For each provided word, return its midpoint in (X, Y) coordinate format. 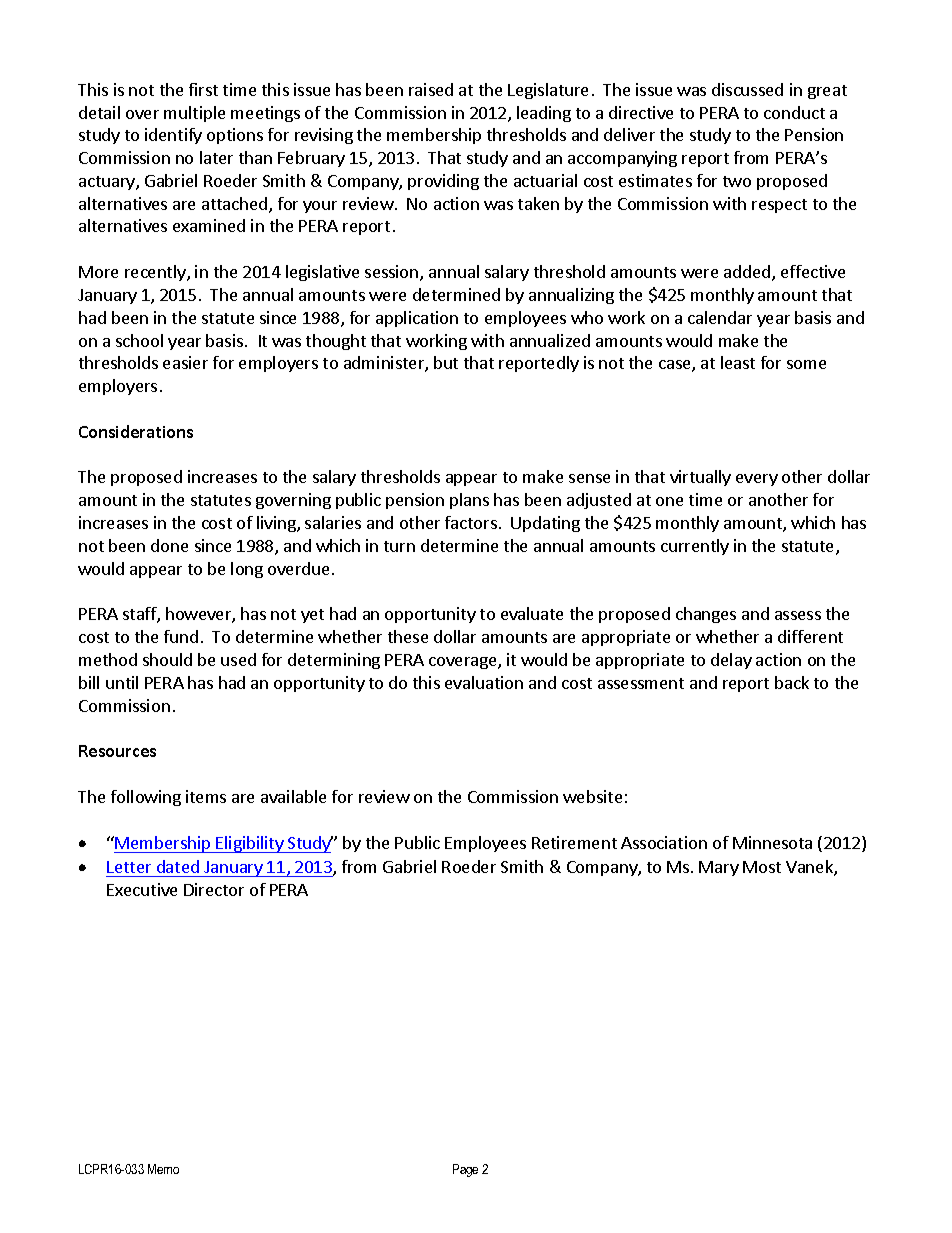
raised (431, 89)
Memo (163, 1169)
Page (465, 1170)
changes (706, 615)
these (408, 636)
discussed (747, 89)
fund (181, 636)
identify (173, 136)
